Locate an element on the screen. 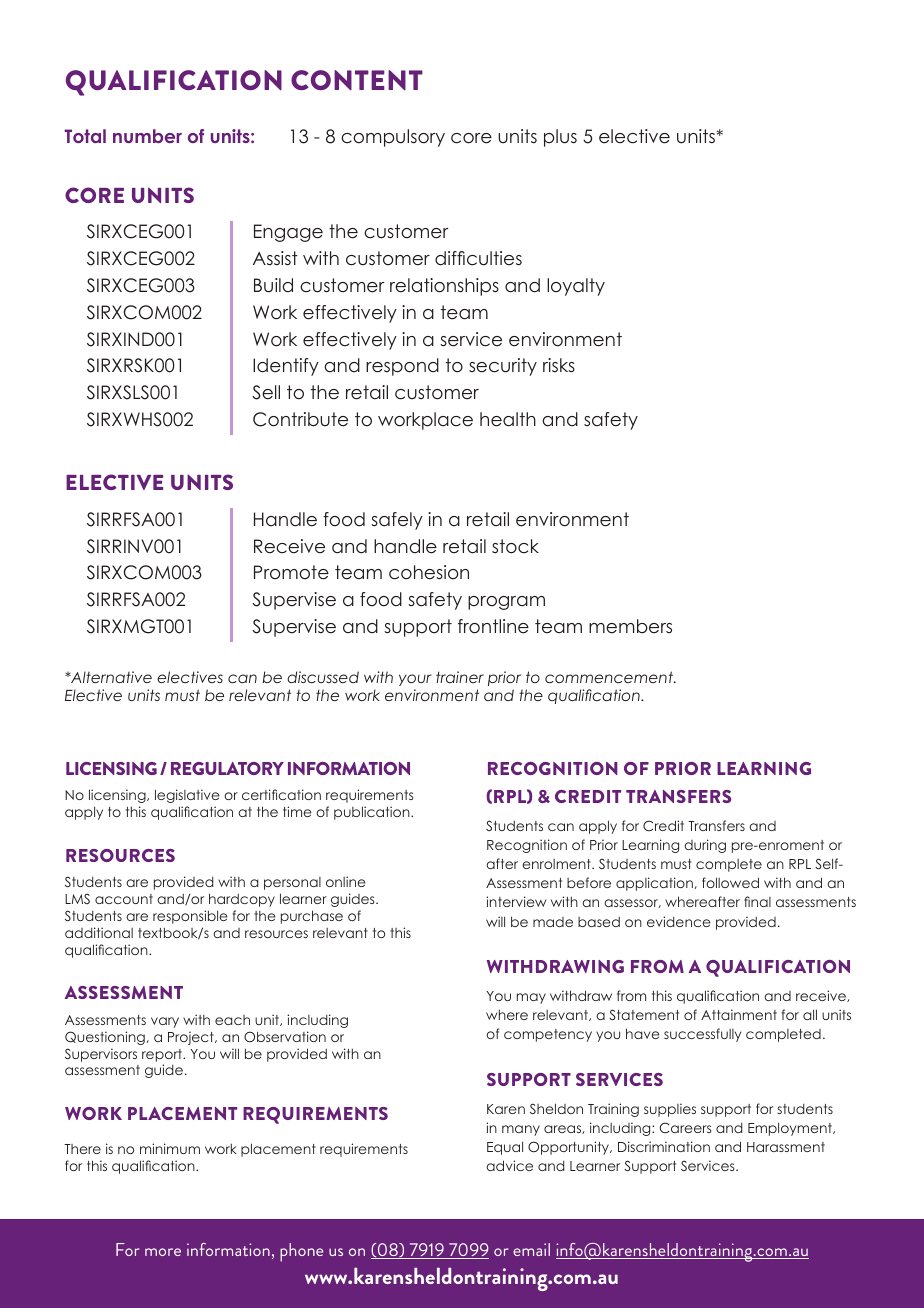  number is located at coordinates (147, 136).
